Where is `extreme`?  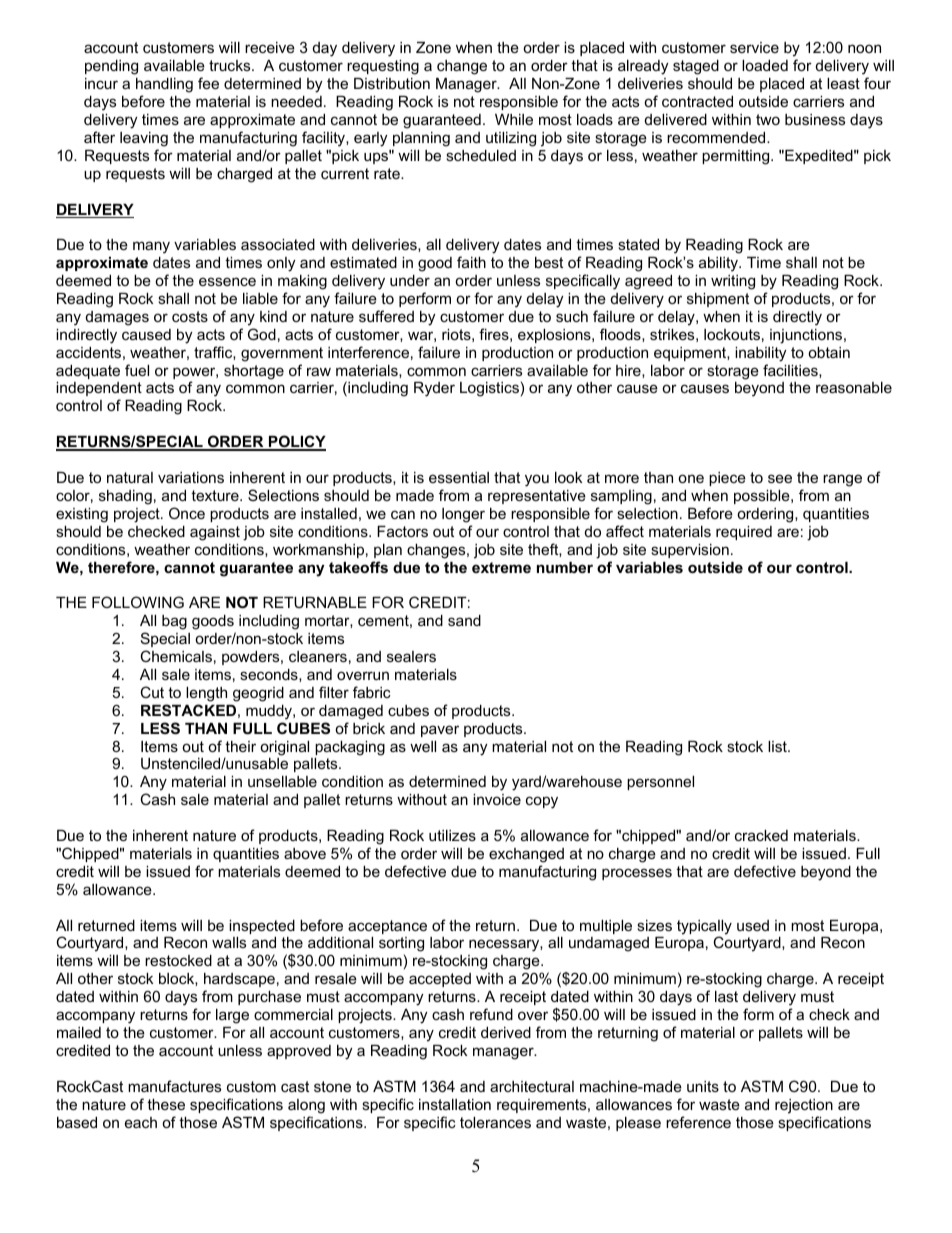
extreme is located at coordinates (501, 567).
